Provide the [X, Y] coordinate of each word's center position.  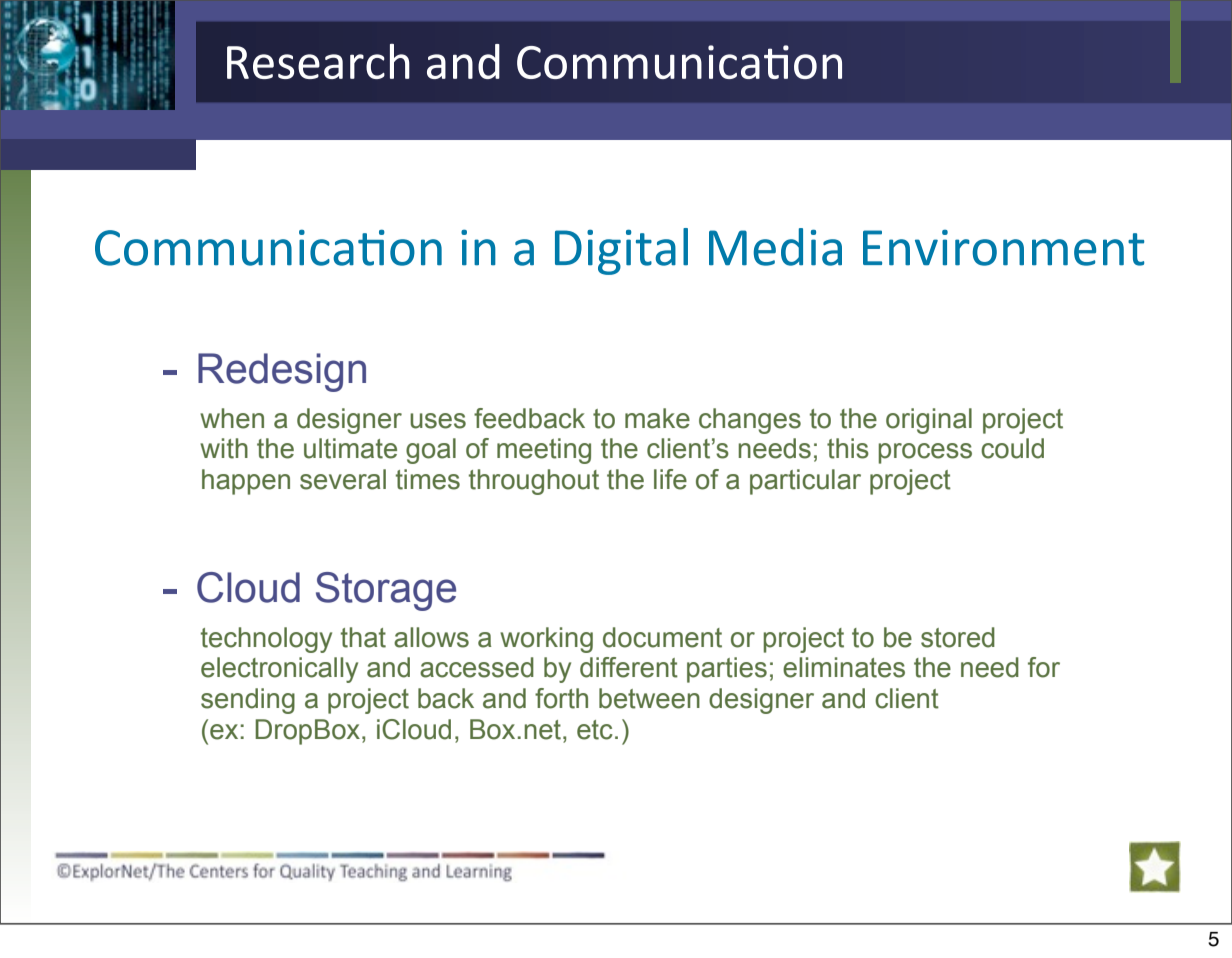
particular [805, 482]
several [343, 479]
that [363, 637]
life [670, 479]
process [925, 453]
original [929, 421]
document [662, 637]
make [657, 418]
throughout [534, 482]
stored [958, 637]
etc [595, 730]
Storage [386, 591]
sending [248, 701]
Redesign [282, 372]
